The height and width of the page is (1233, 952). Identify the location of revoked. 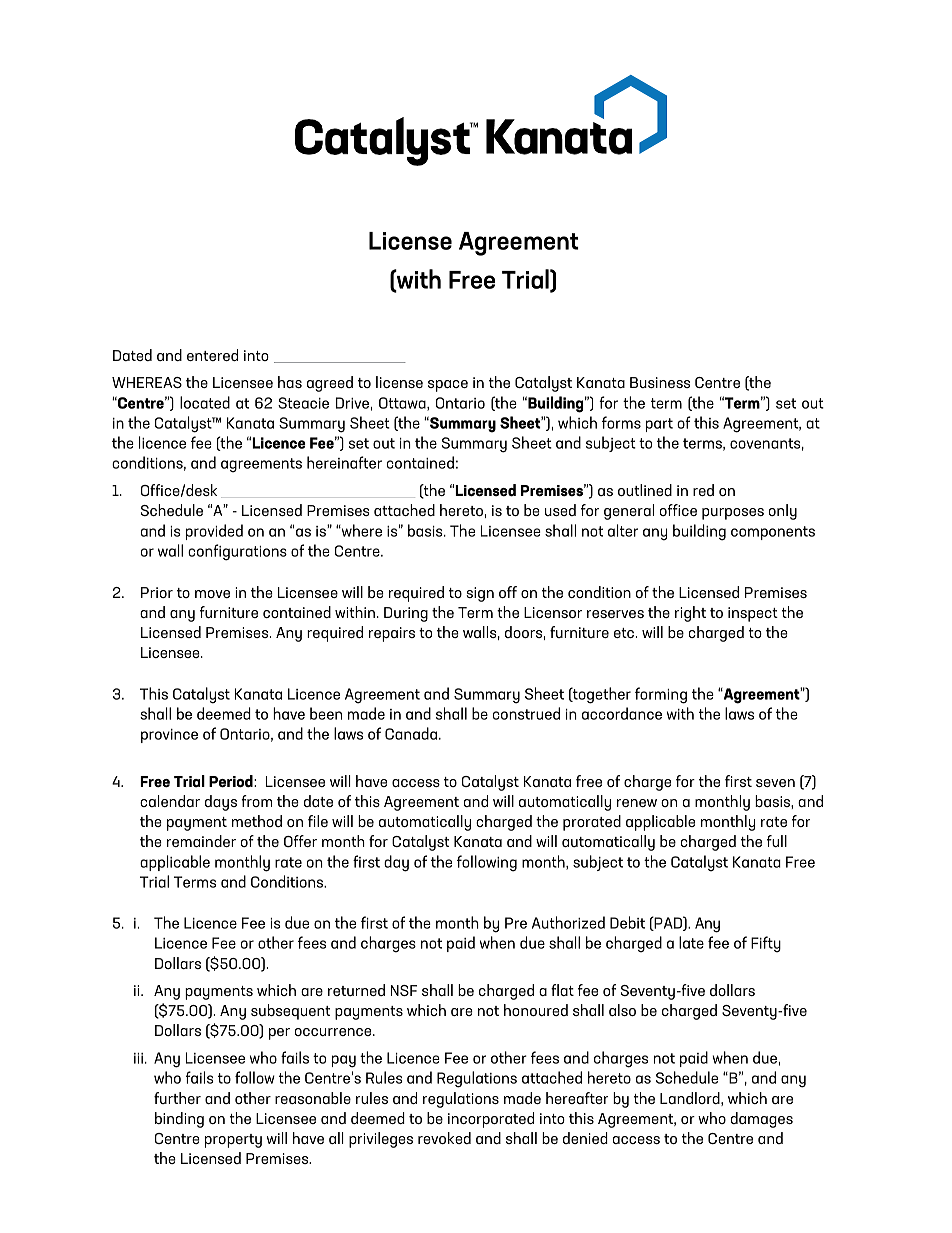
(444, 1138).
